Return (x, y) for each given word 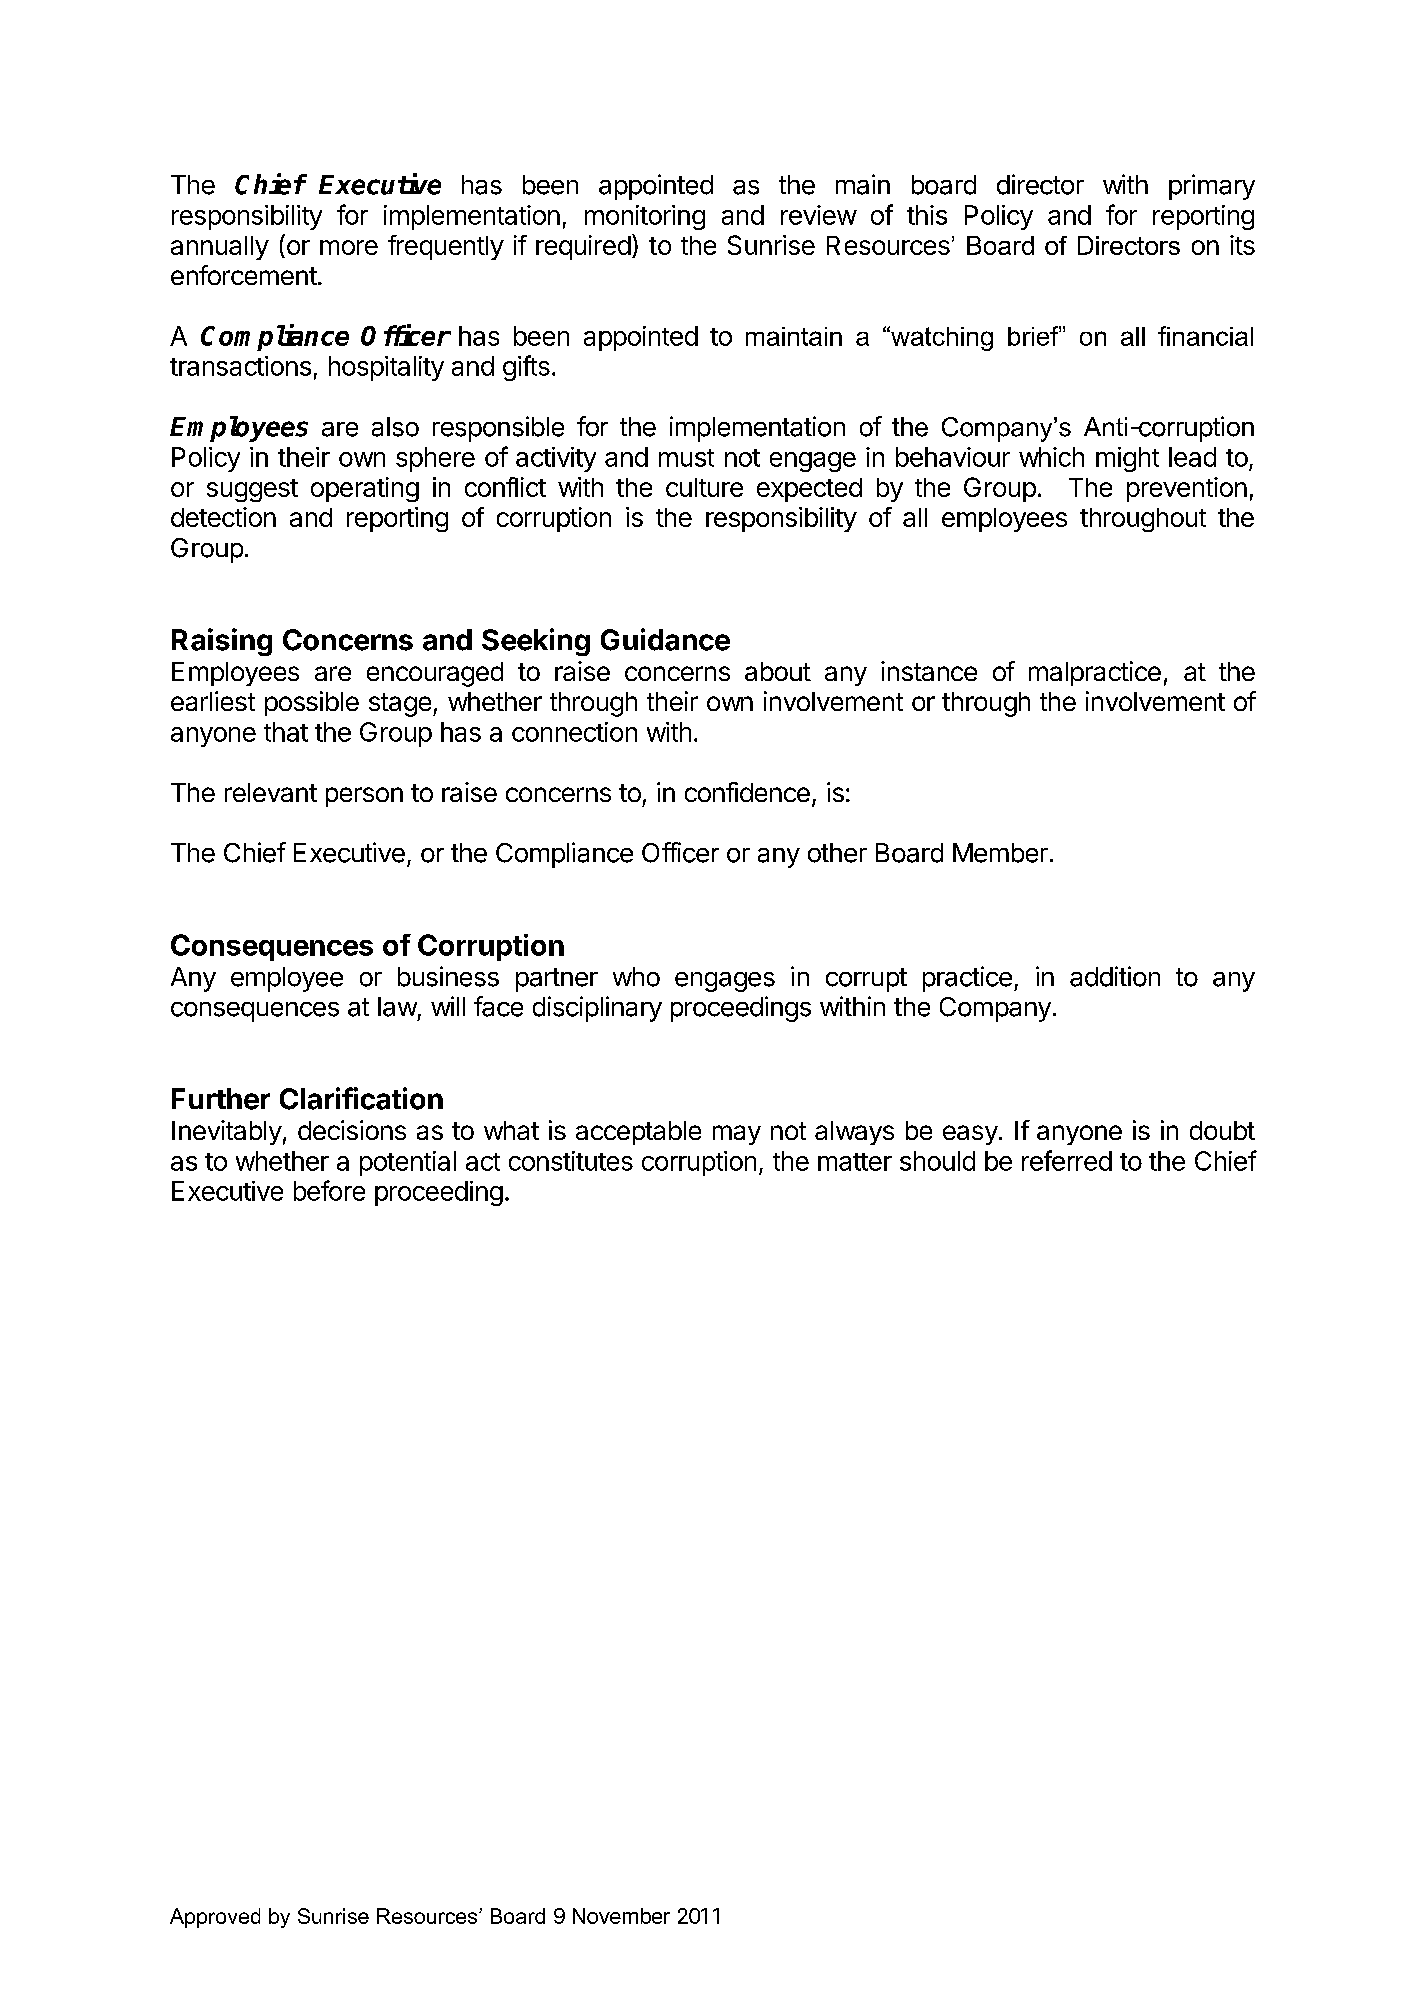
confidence (747, 792)
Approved (215, 1918)
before (329, 1190)
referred (1067, 1160)
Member (1000, 853)
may (737, 1135)
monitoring (645, 217)
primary (1212, 187)
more (349, 247)
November (621, 1916)
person (364, 797)
